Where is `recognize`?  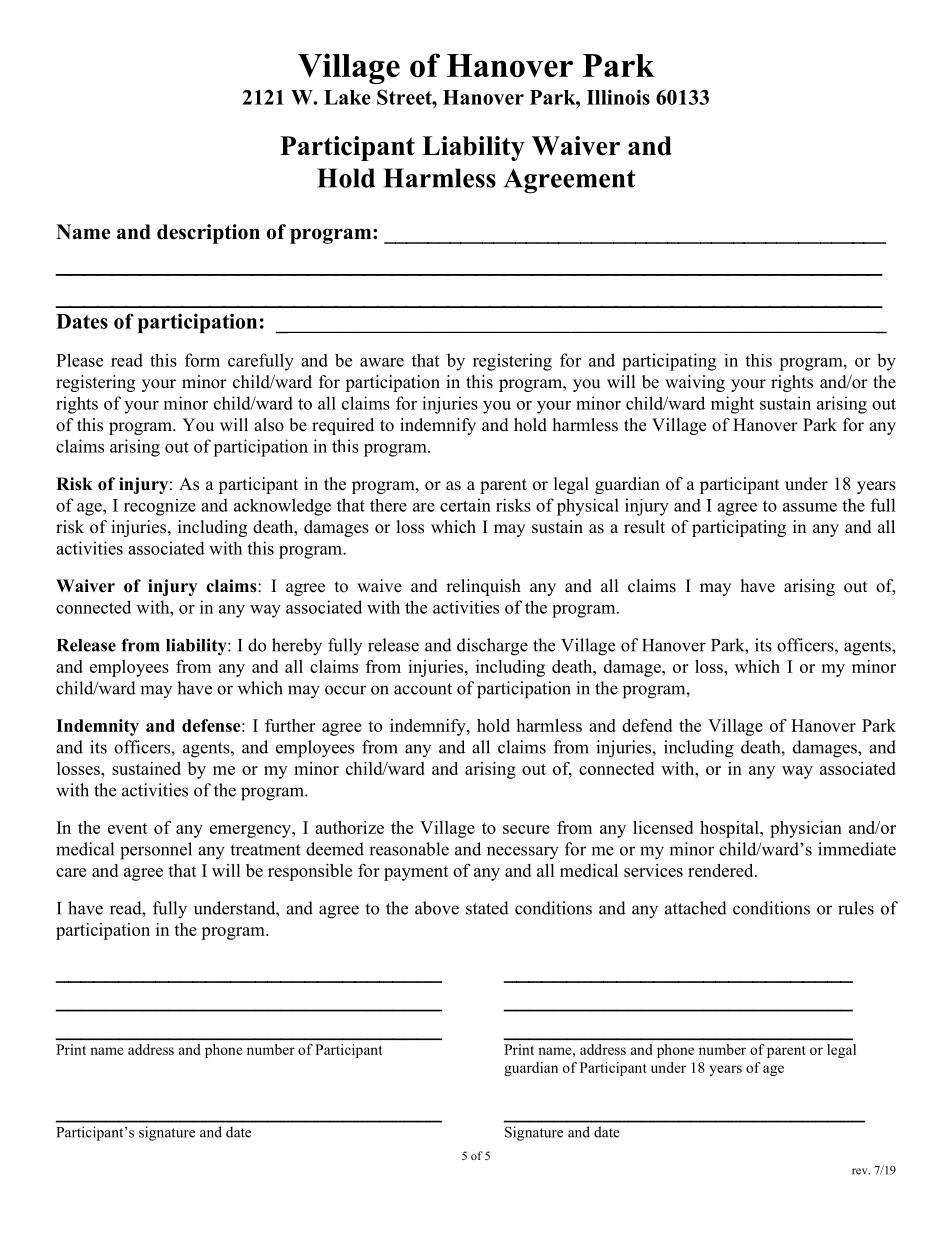
recognize is located at coordinates (160, 507).
